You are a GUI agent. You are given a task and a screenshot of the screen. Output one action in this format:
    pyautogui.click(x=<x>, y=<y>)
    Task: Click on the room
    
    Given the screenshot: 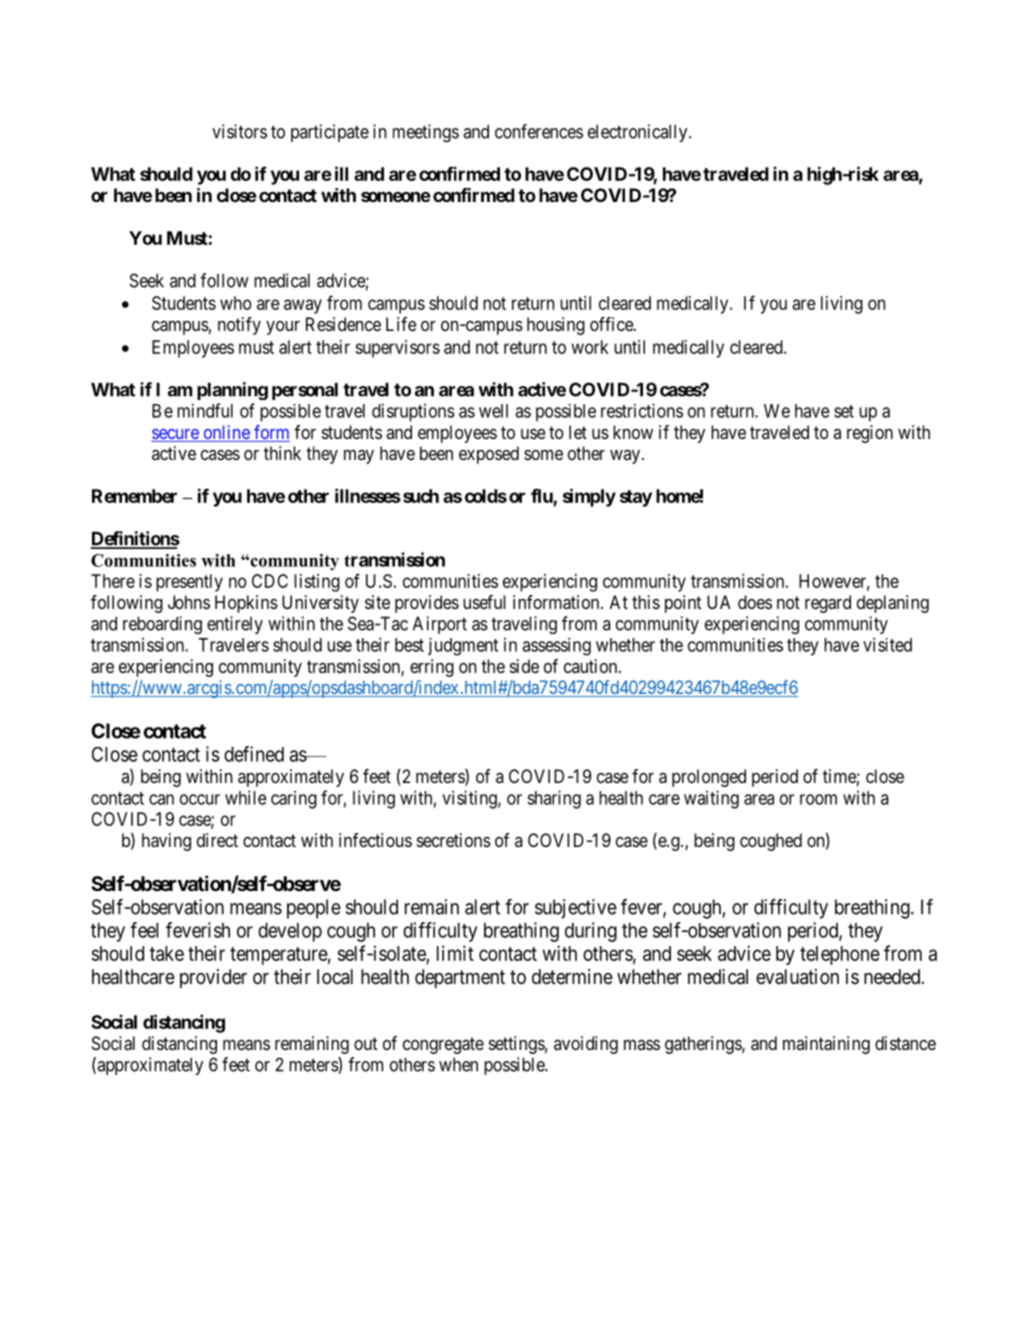 What is the action you would take?
    pyautogui.click(x=818, y=799)
